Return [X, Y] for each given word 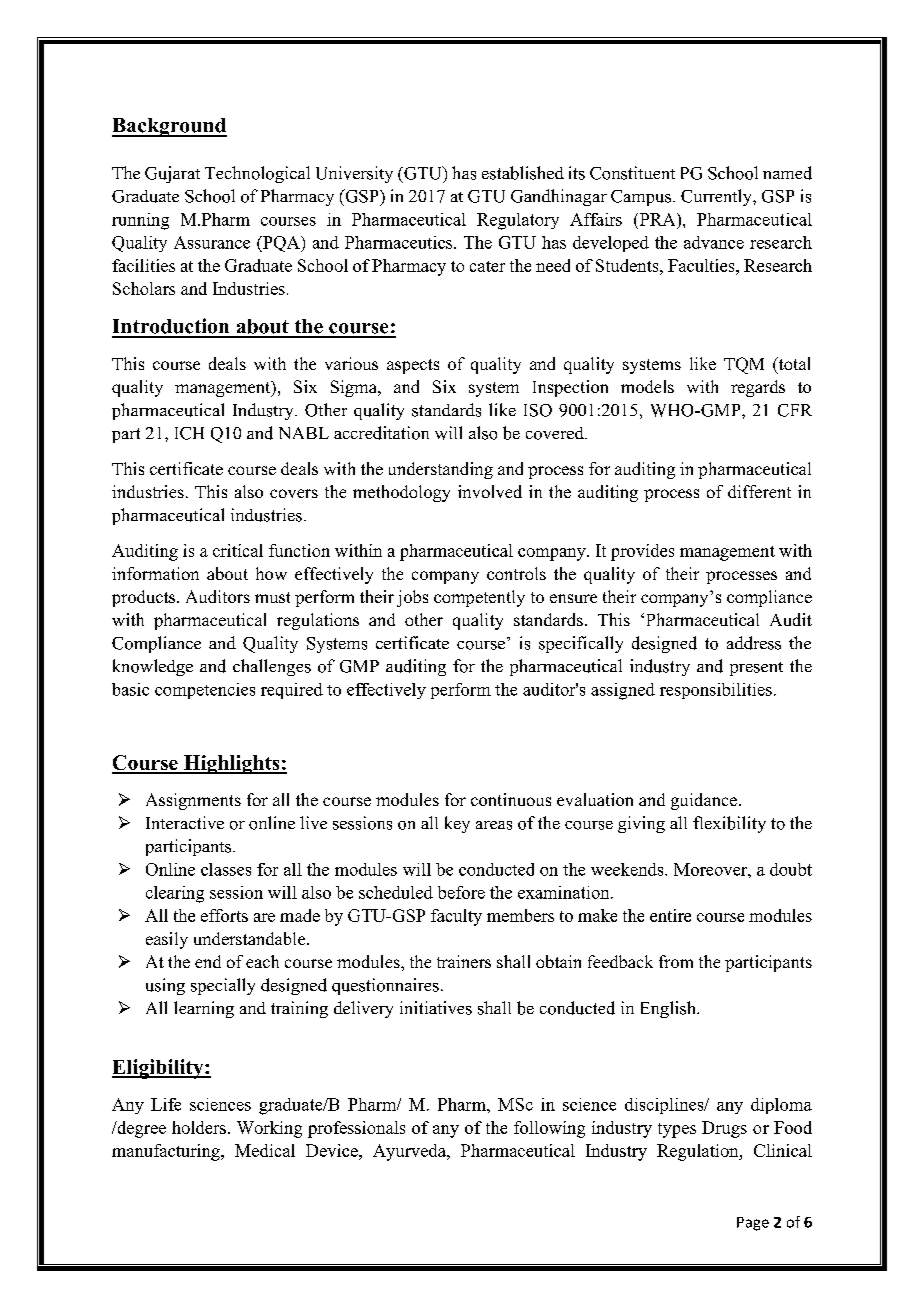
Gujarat [172, 174]
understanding [441, 470]
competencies [205, 691]
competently [479, 598]
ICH [189, 433]
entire [670, 915]
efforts [224, 915]
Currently [717, 197]
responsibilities [716, 691]
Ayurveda [411, 1152]
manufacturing [167, 1152]
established [523, 173]
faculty [456, 917]
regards [758, 388]
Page [753, 1224]
